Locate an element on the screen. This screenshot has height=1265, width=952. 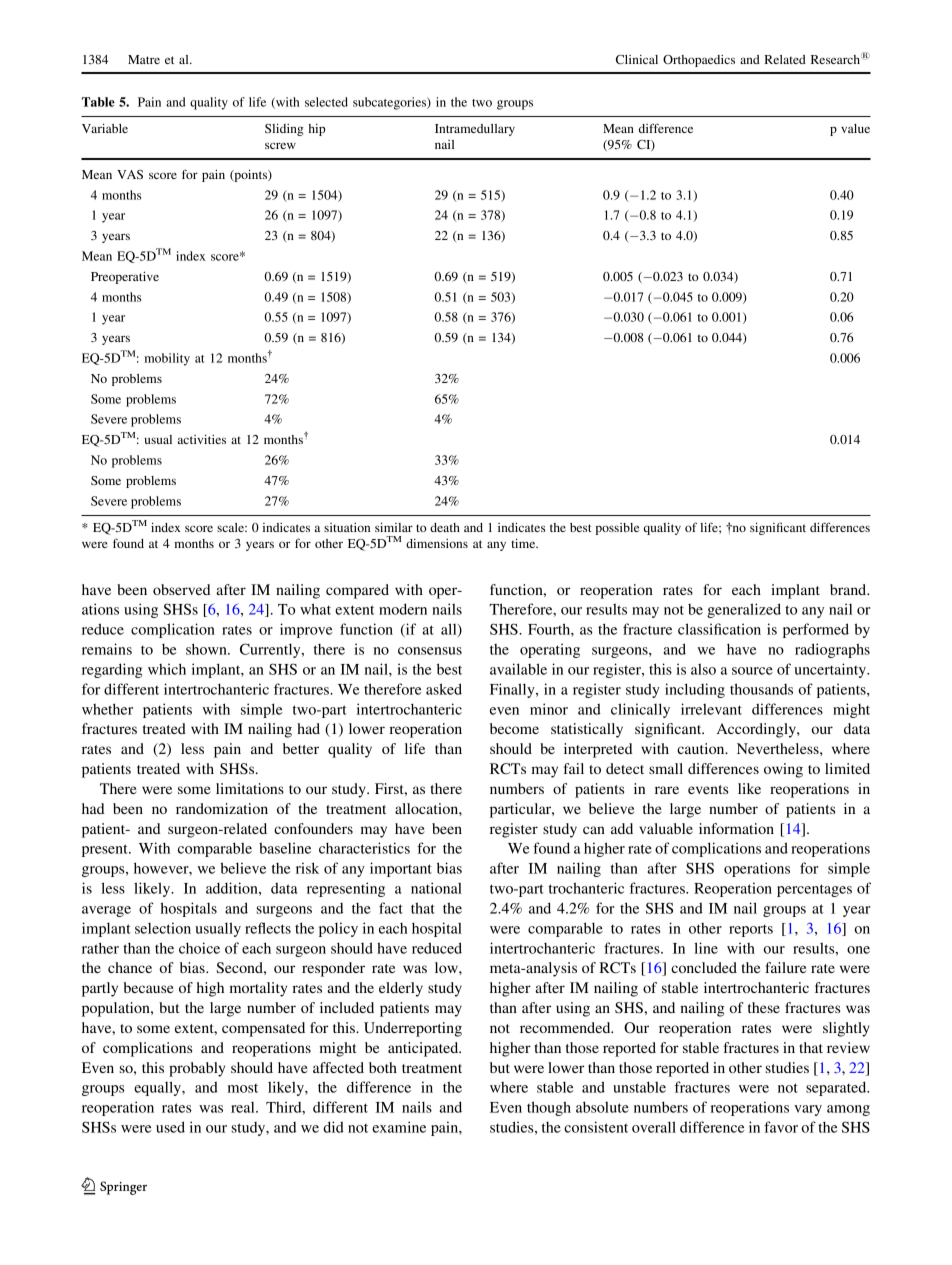
observed is located at coordinates (181, 589).
